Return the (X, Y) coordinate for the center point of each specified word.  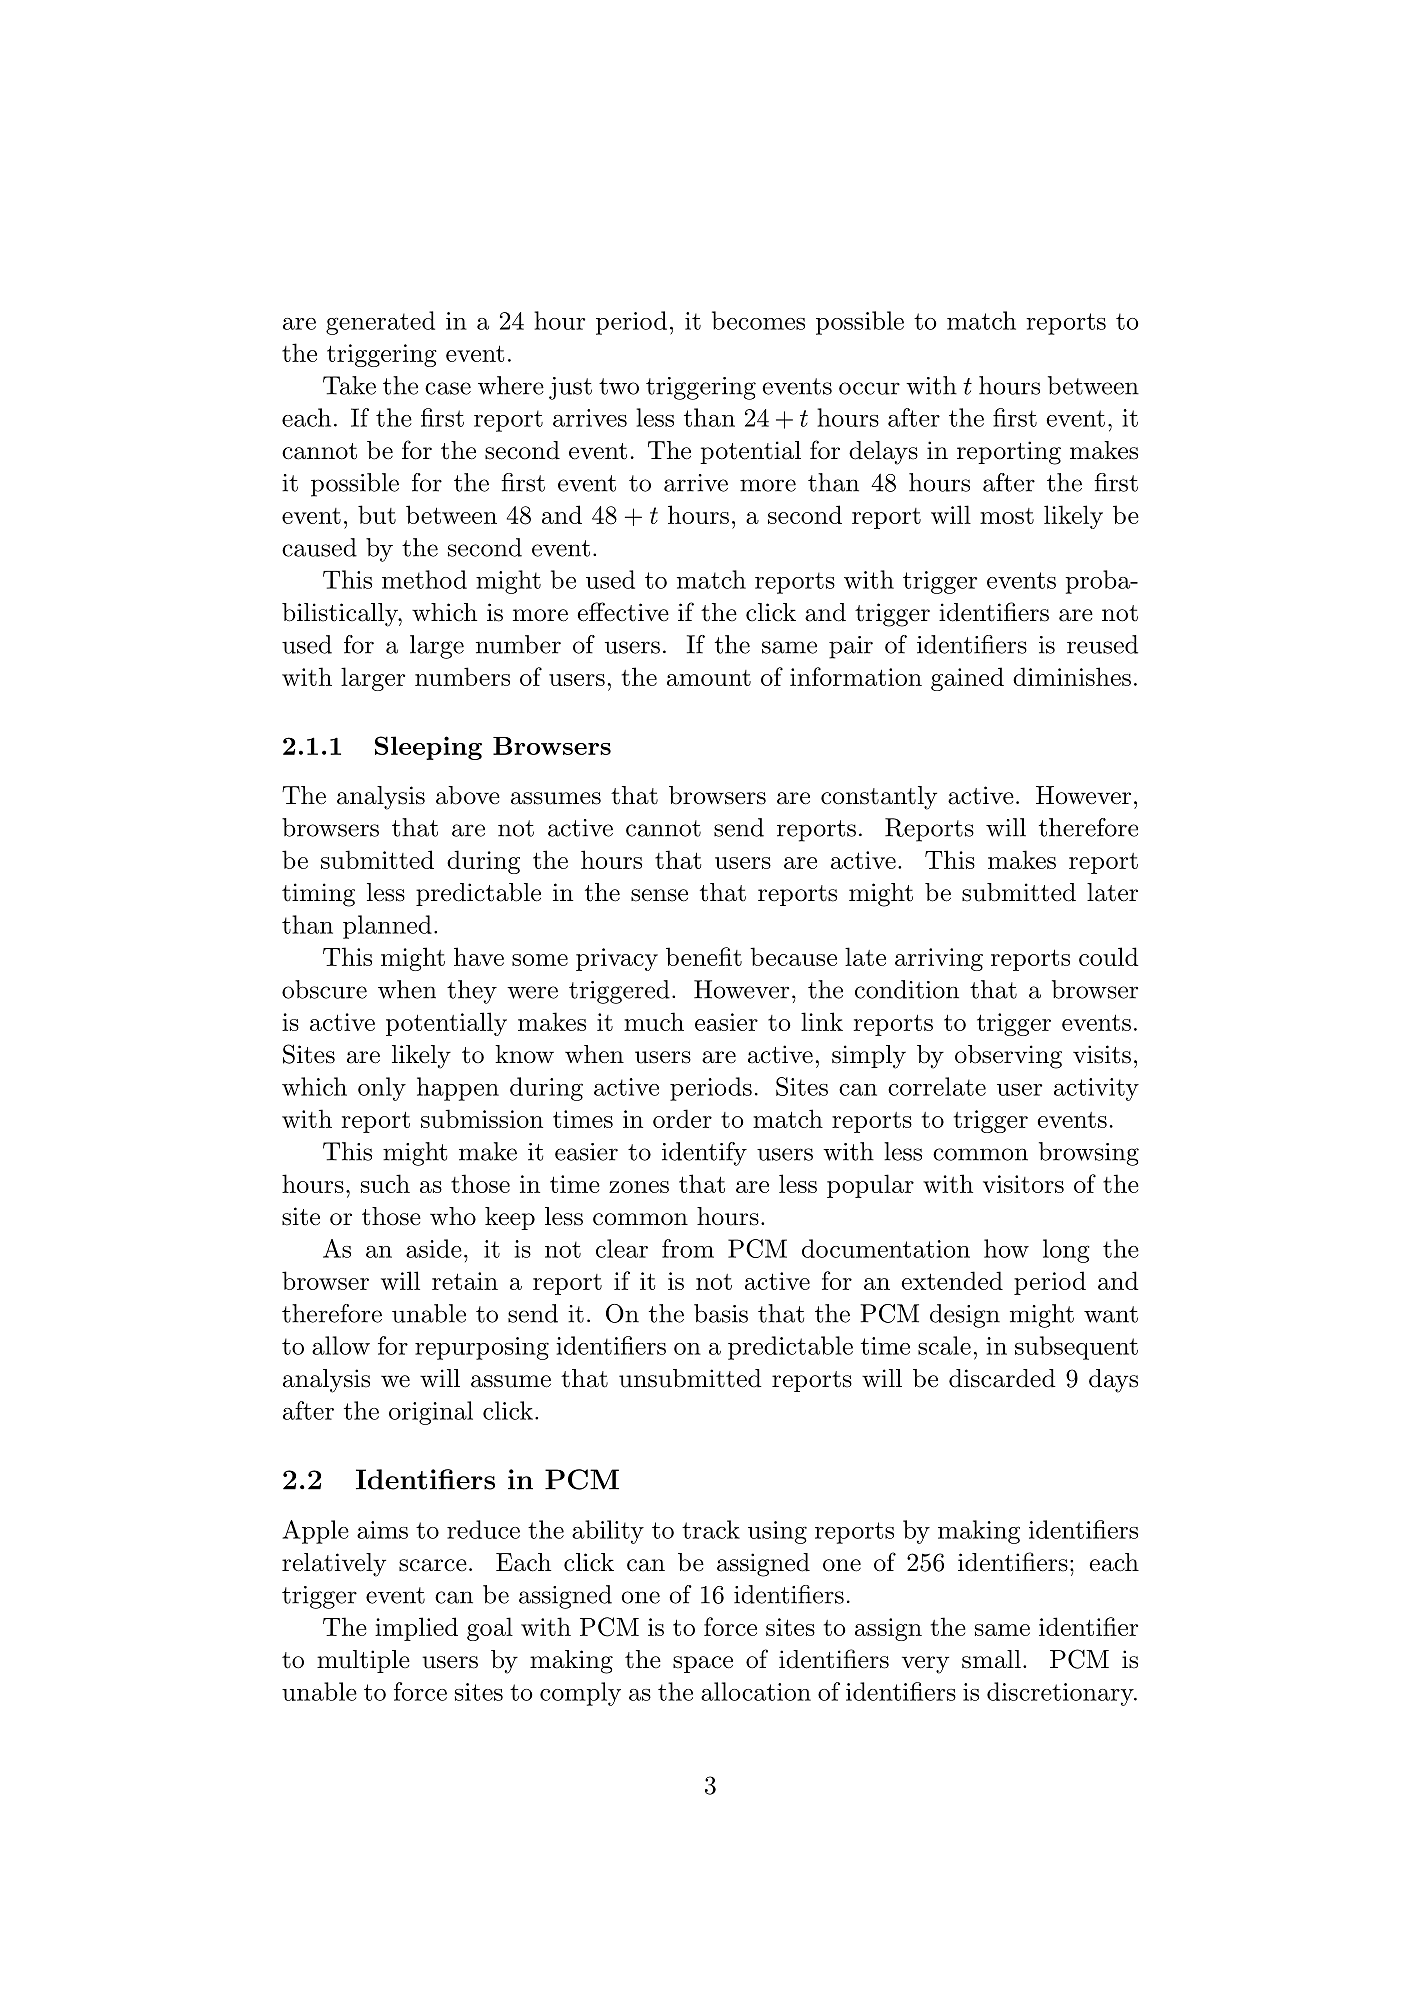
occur (869, 388)
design (965, 1316)
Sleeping (428, 748)
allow (341, 1345)
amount (709, 678)
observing (1008, 1057)
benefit (704, 956)
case (448, 388)
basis (721, 1313)
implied (416, 1629)
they (472, 992)
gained (967, 679)
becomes (758, 320)
